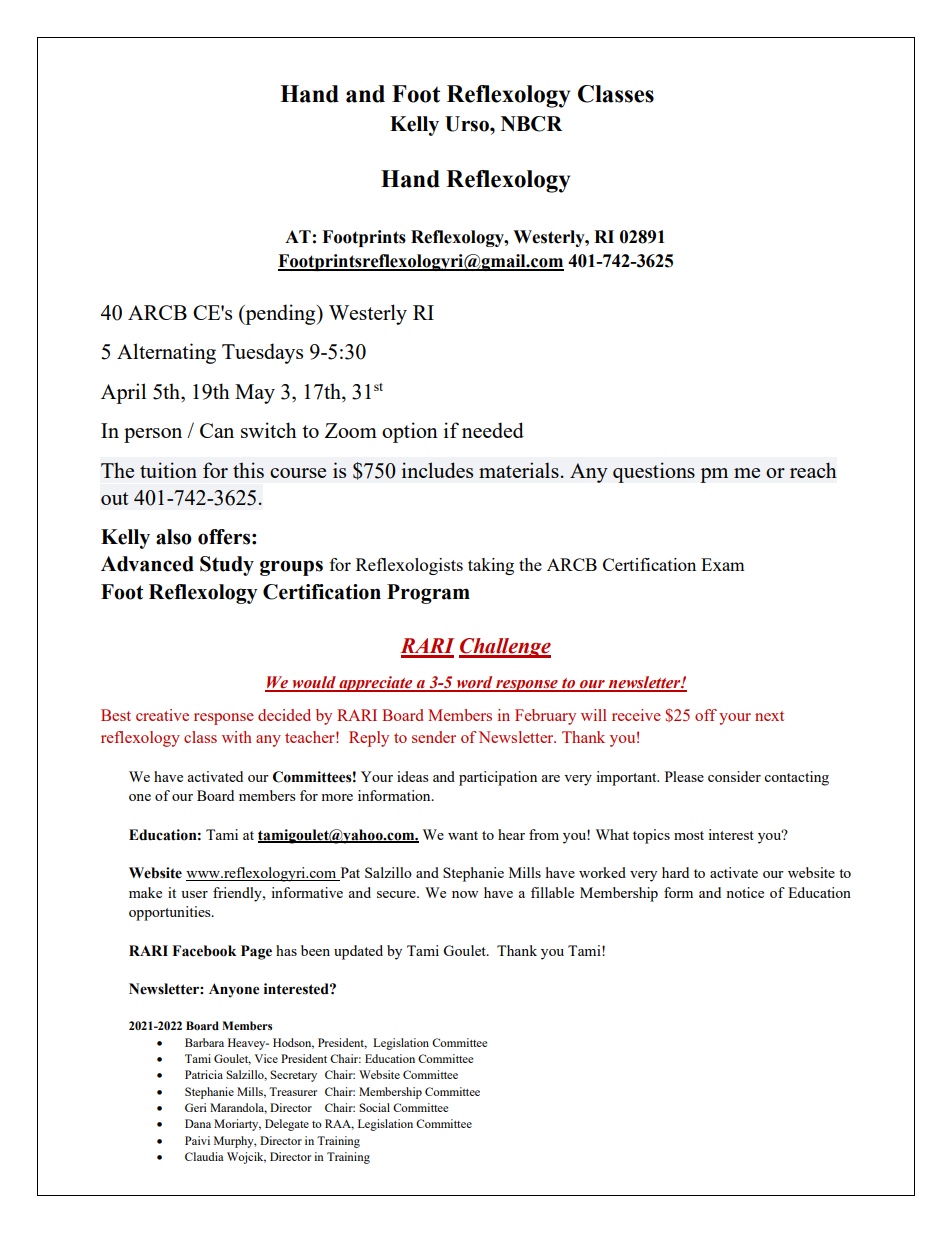  Describe the element at coordinates (734, 776) in the document. I see `consider` at that location.
